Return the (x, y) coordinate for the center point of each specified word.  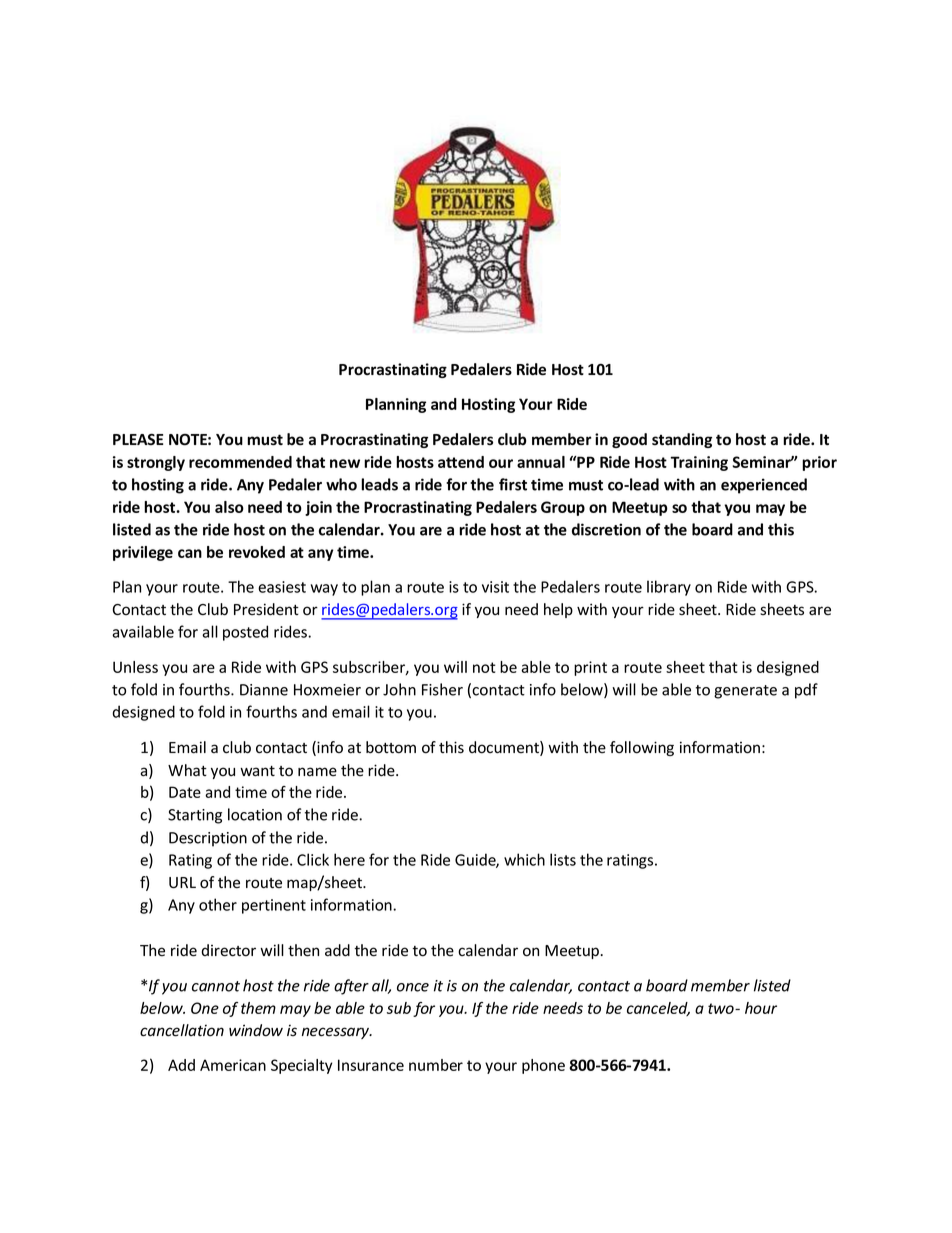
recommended (240, 462)
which (524, 859)
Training (699, 463)
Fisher (442, 689)
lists (563, 859)
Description (208, 839)
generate (745, 692)
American (233, 1065)
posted (245, 633)
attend (461, 462)
